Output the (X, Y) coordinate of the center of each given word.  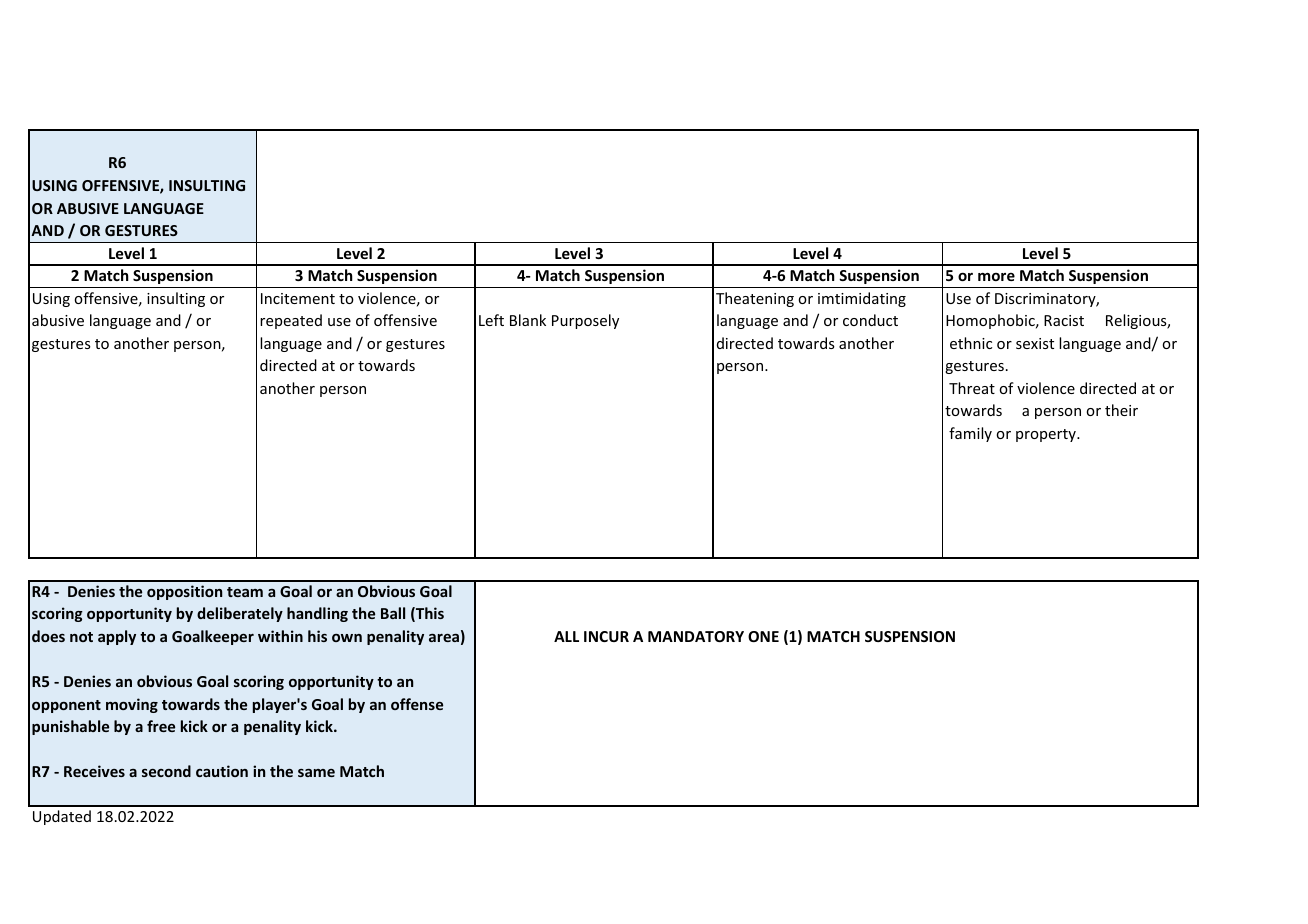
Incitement (298, 298)
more (996, 277)
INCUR (606, 636)
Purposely (585, 321)
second (166, 771)
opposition (184, 592)
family (970, 434)
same (316, 773)
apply (117, 637)
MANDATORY (696, 636)
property (1047, 435)
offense (417, 704)
